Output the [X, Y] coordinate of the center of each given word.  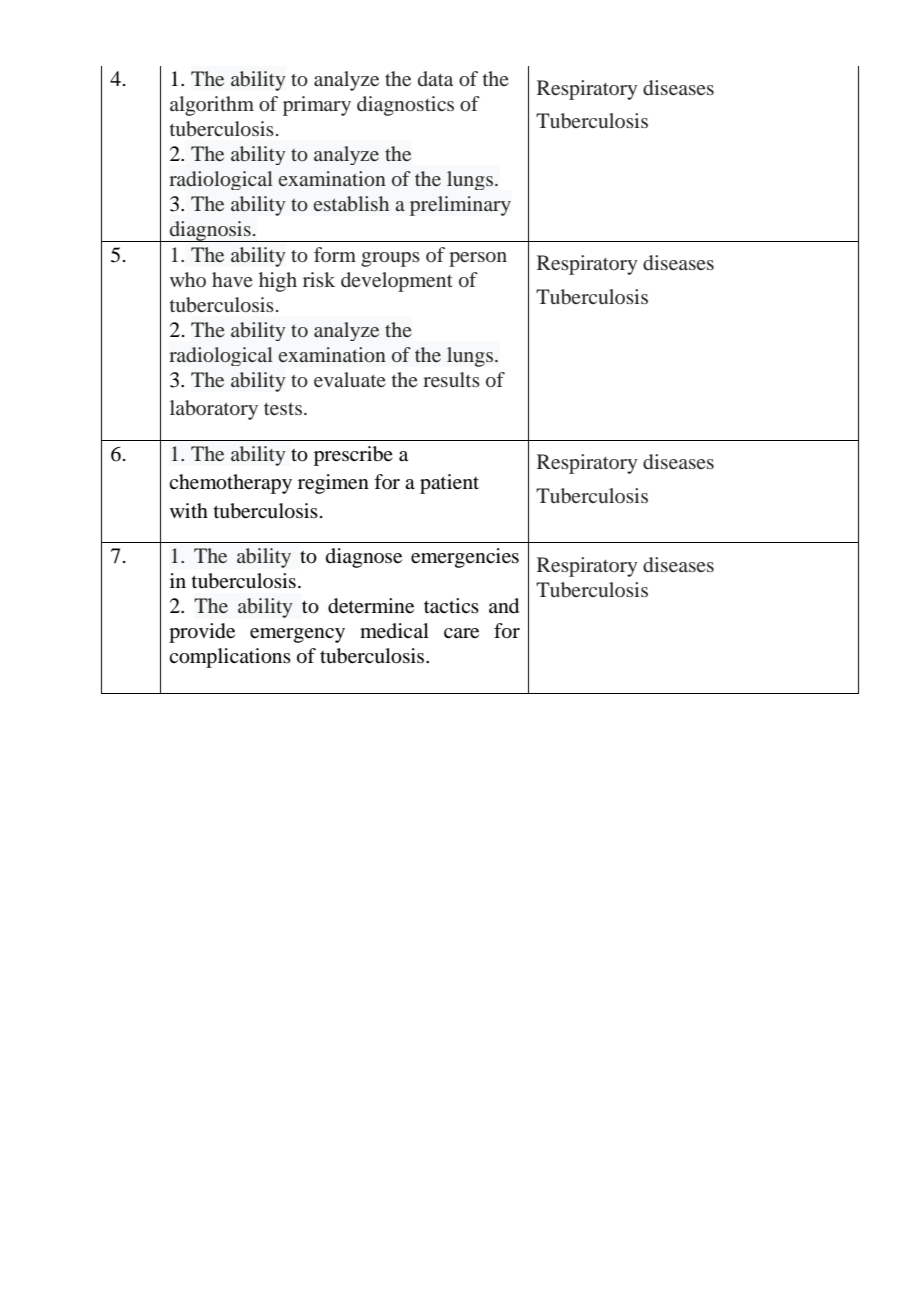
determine [371, 606]
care [461, 633]
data [435, 78]
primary [317, 106]
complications [230, 658]
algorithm [212, 106]
